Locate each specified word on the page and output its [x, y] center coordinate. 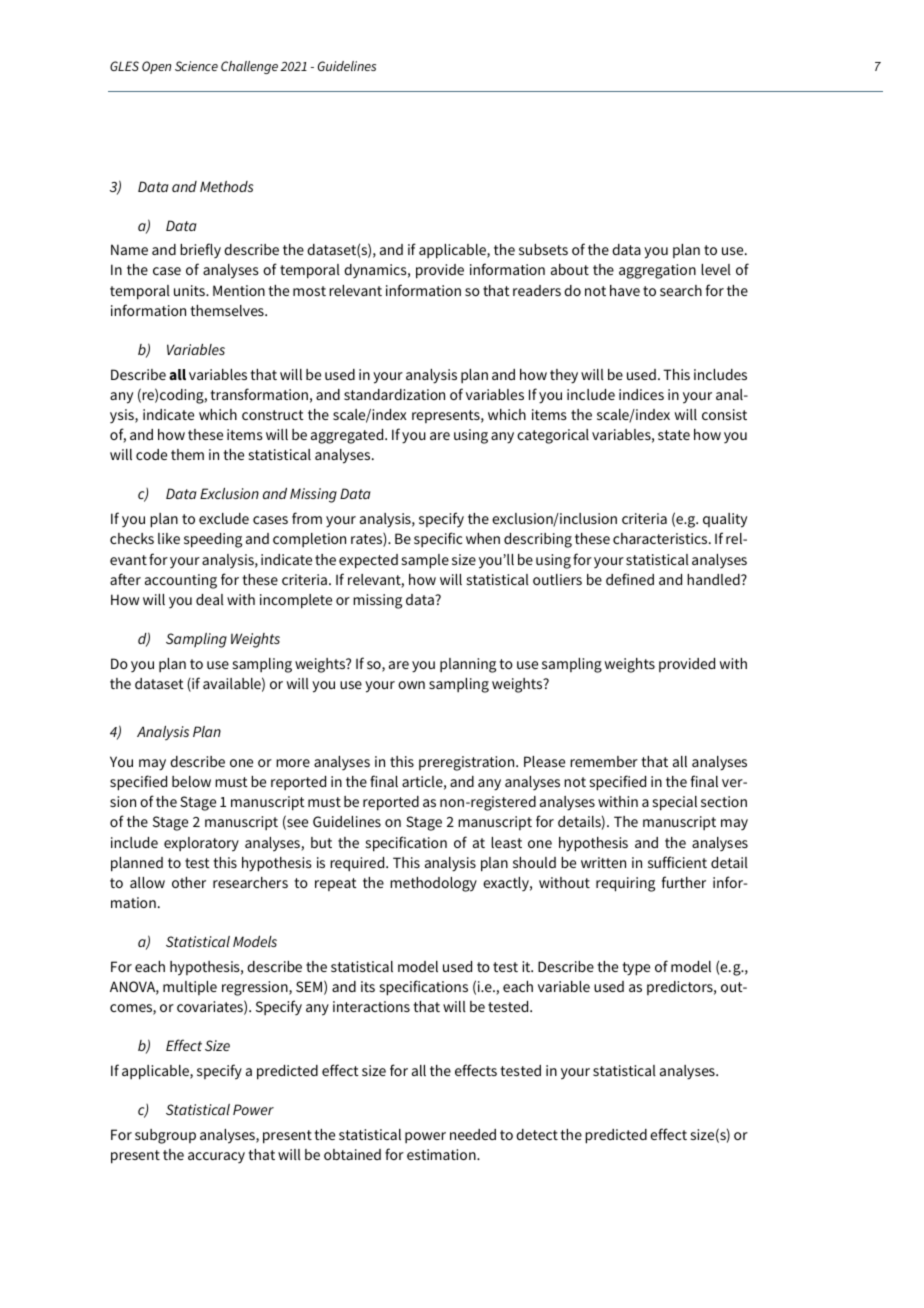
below [191, 781]
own [411, 685]
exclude [224, 518]
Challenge [249, 67]
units [190, 290]
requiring [625, 884]
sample [425, 561]
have [625, 290]
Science [196, 66]
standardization [394, 394]
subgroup [165, 1136]
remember [604, 761]
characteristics [661, 538]
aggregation [657, 271]
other [189, 882]
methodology [433, 884]
